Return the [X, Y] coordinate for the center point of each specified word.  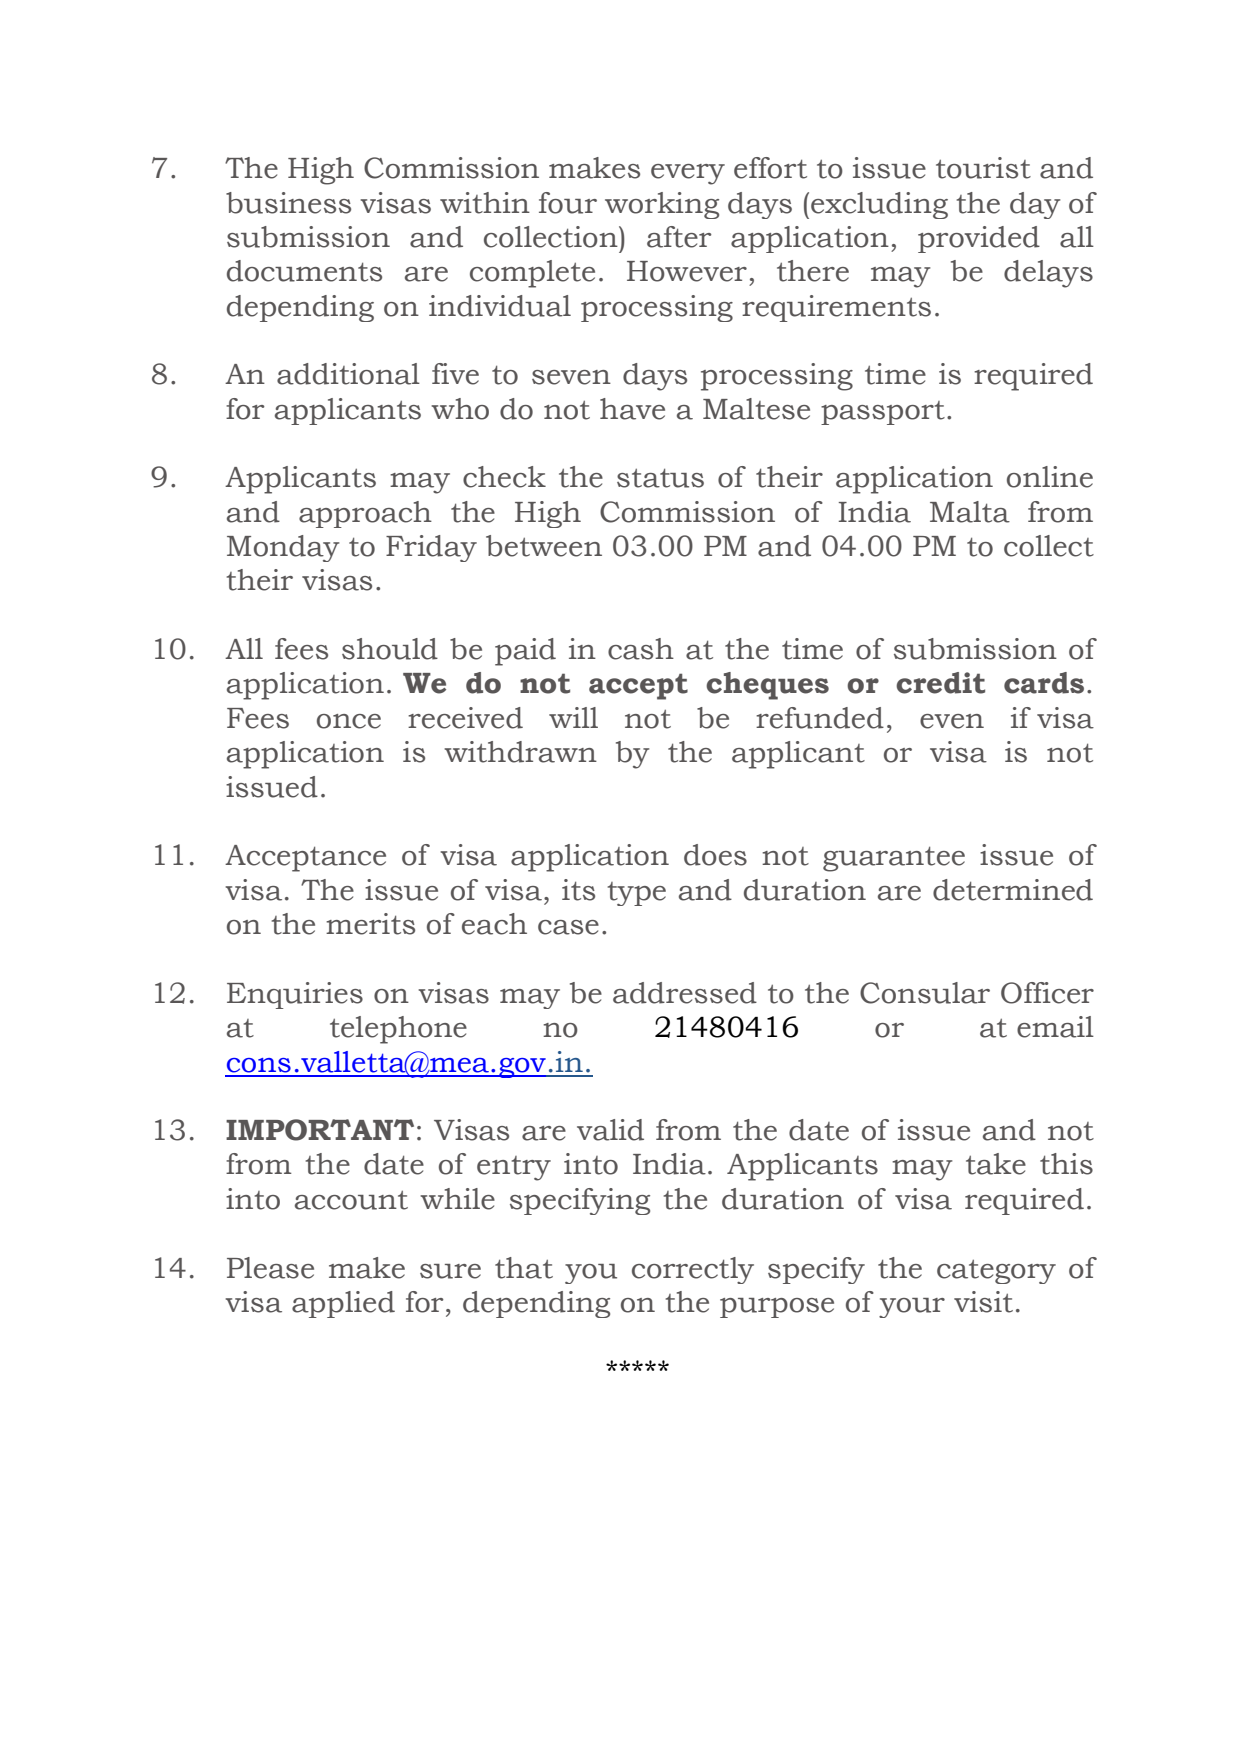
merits [370, 924]
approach [365, 514]
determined [1013, 890]
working [662, 205]
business [288, 203]
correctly [693, 1270]
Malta [970, 512]
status [660, 478]
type [637, 894]
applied [343, 1304]
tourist [983, 168]
